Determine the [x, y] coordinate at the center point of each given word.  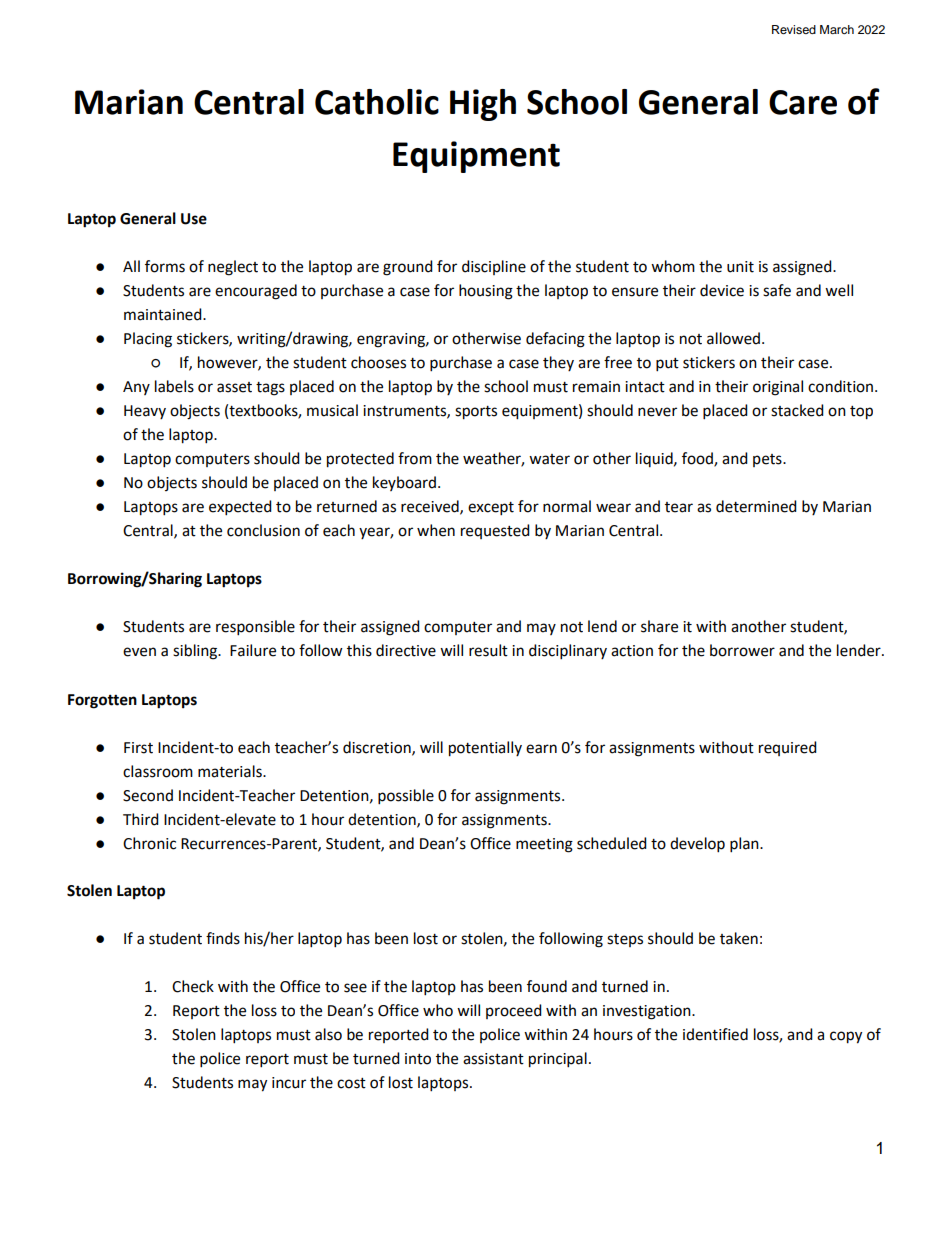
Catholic [377, 102]
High [483, 105]
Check [193, 986]
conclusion [263, 530]
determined [756, 506]
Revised [794, 29]
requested [495, 531]
